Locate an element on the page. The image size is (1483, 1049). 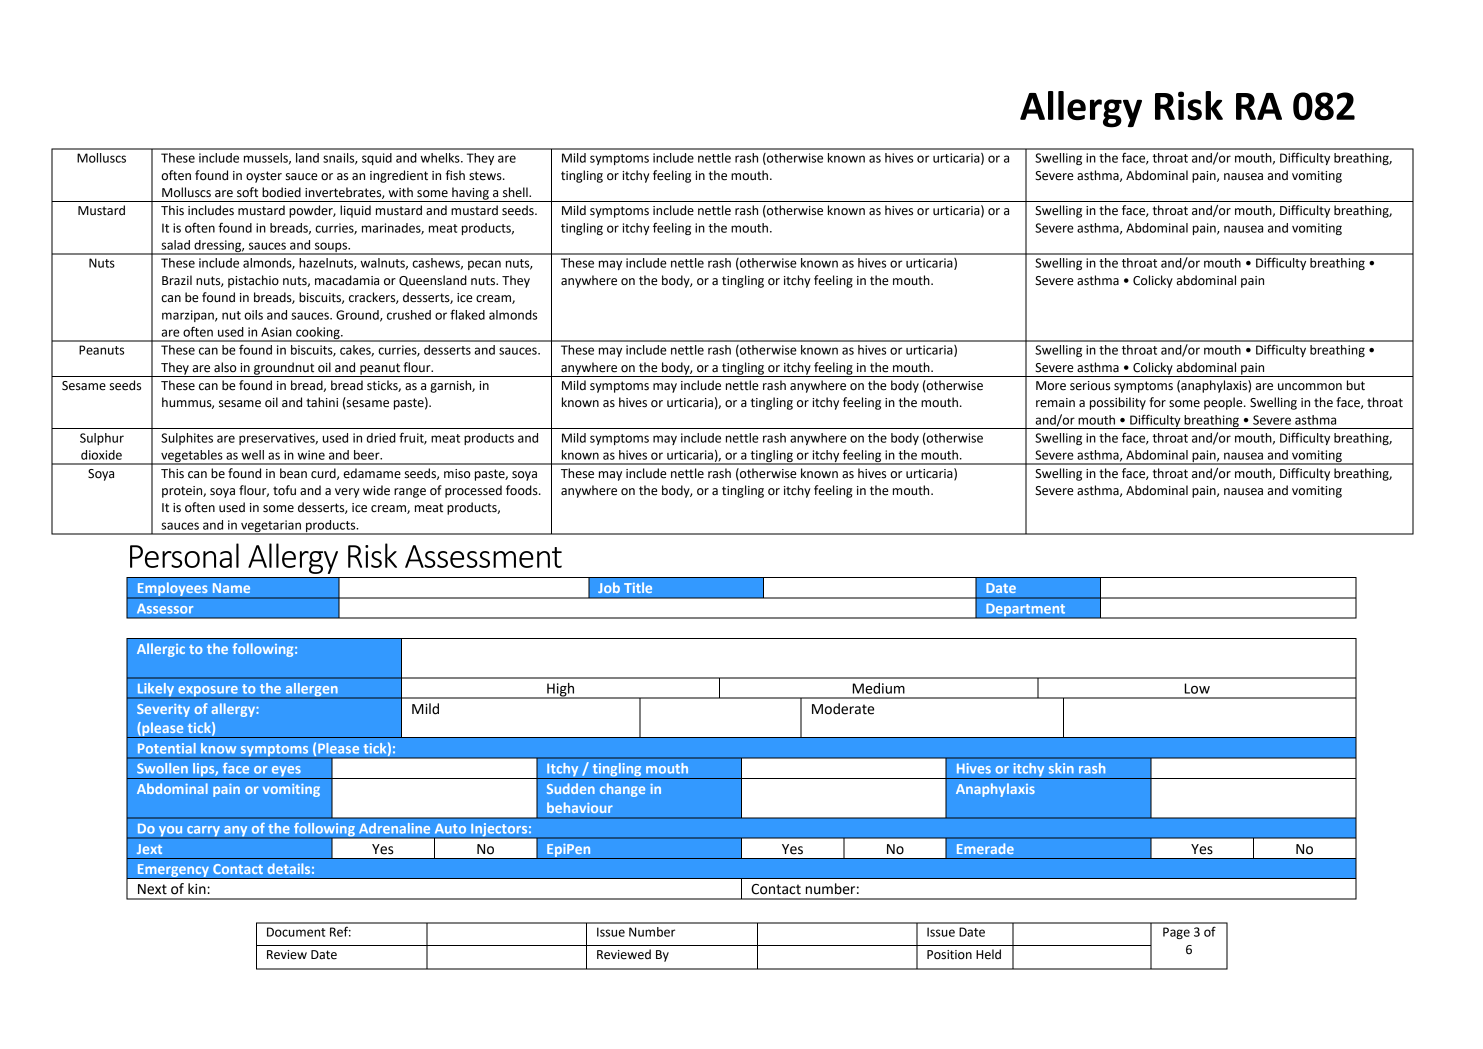
eyes is located at coordinates (286, 772).
